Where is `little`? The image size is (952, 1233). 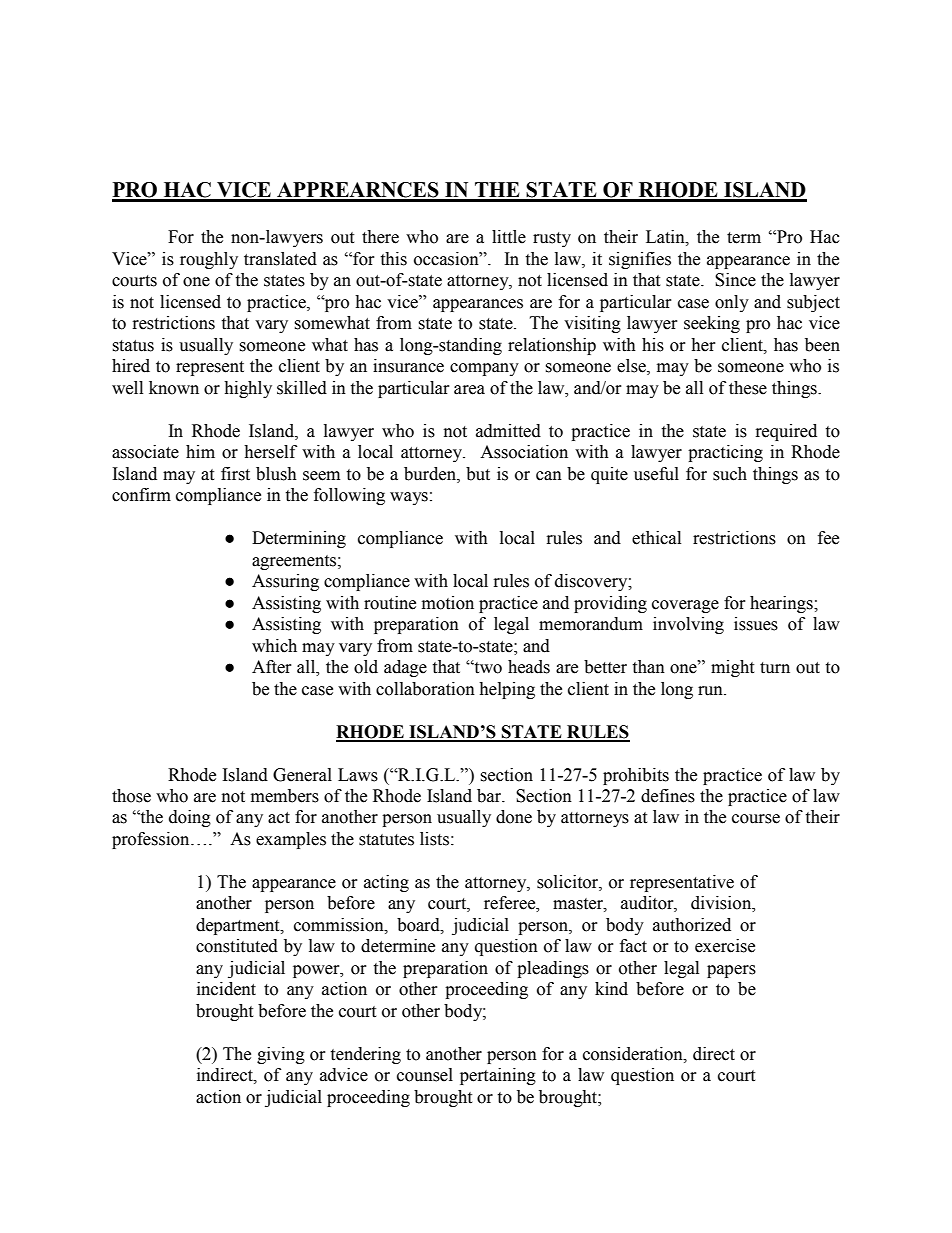 little is located at coordinates (509, 237).
